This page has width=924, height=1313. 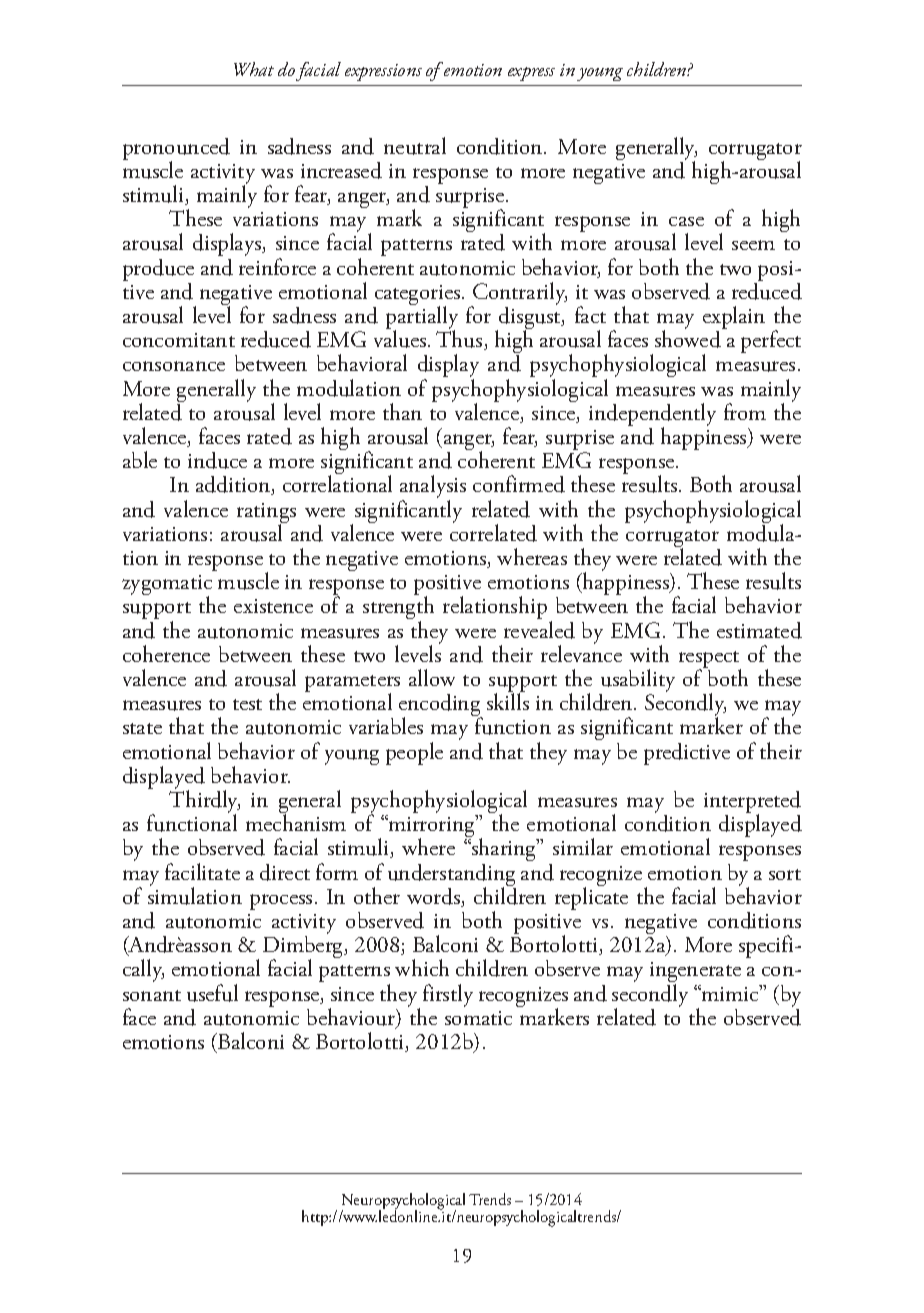 I want to click on process, so click(x=281, y=902).
